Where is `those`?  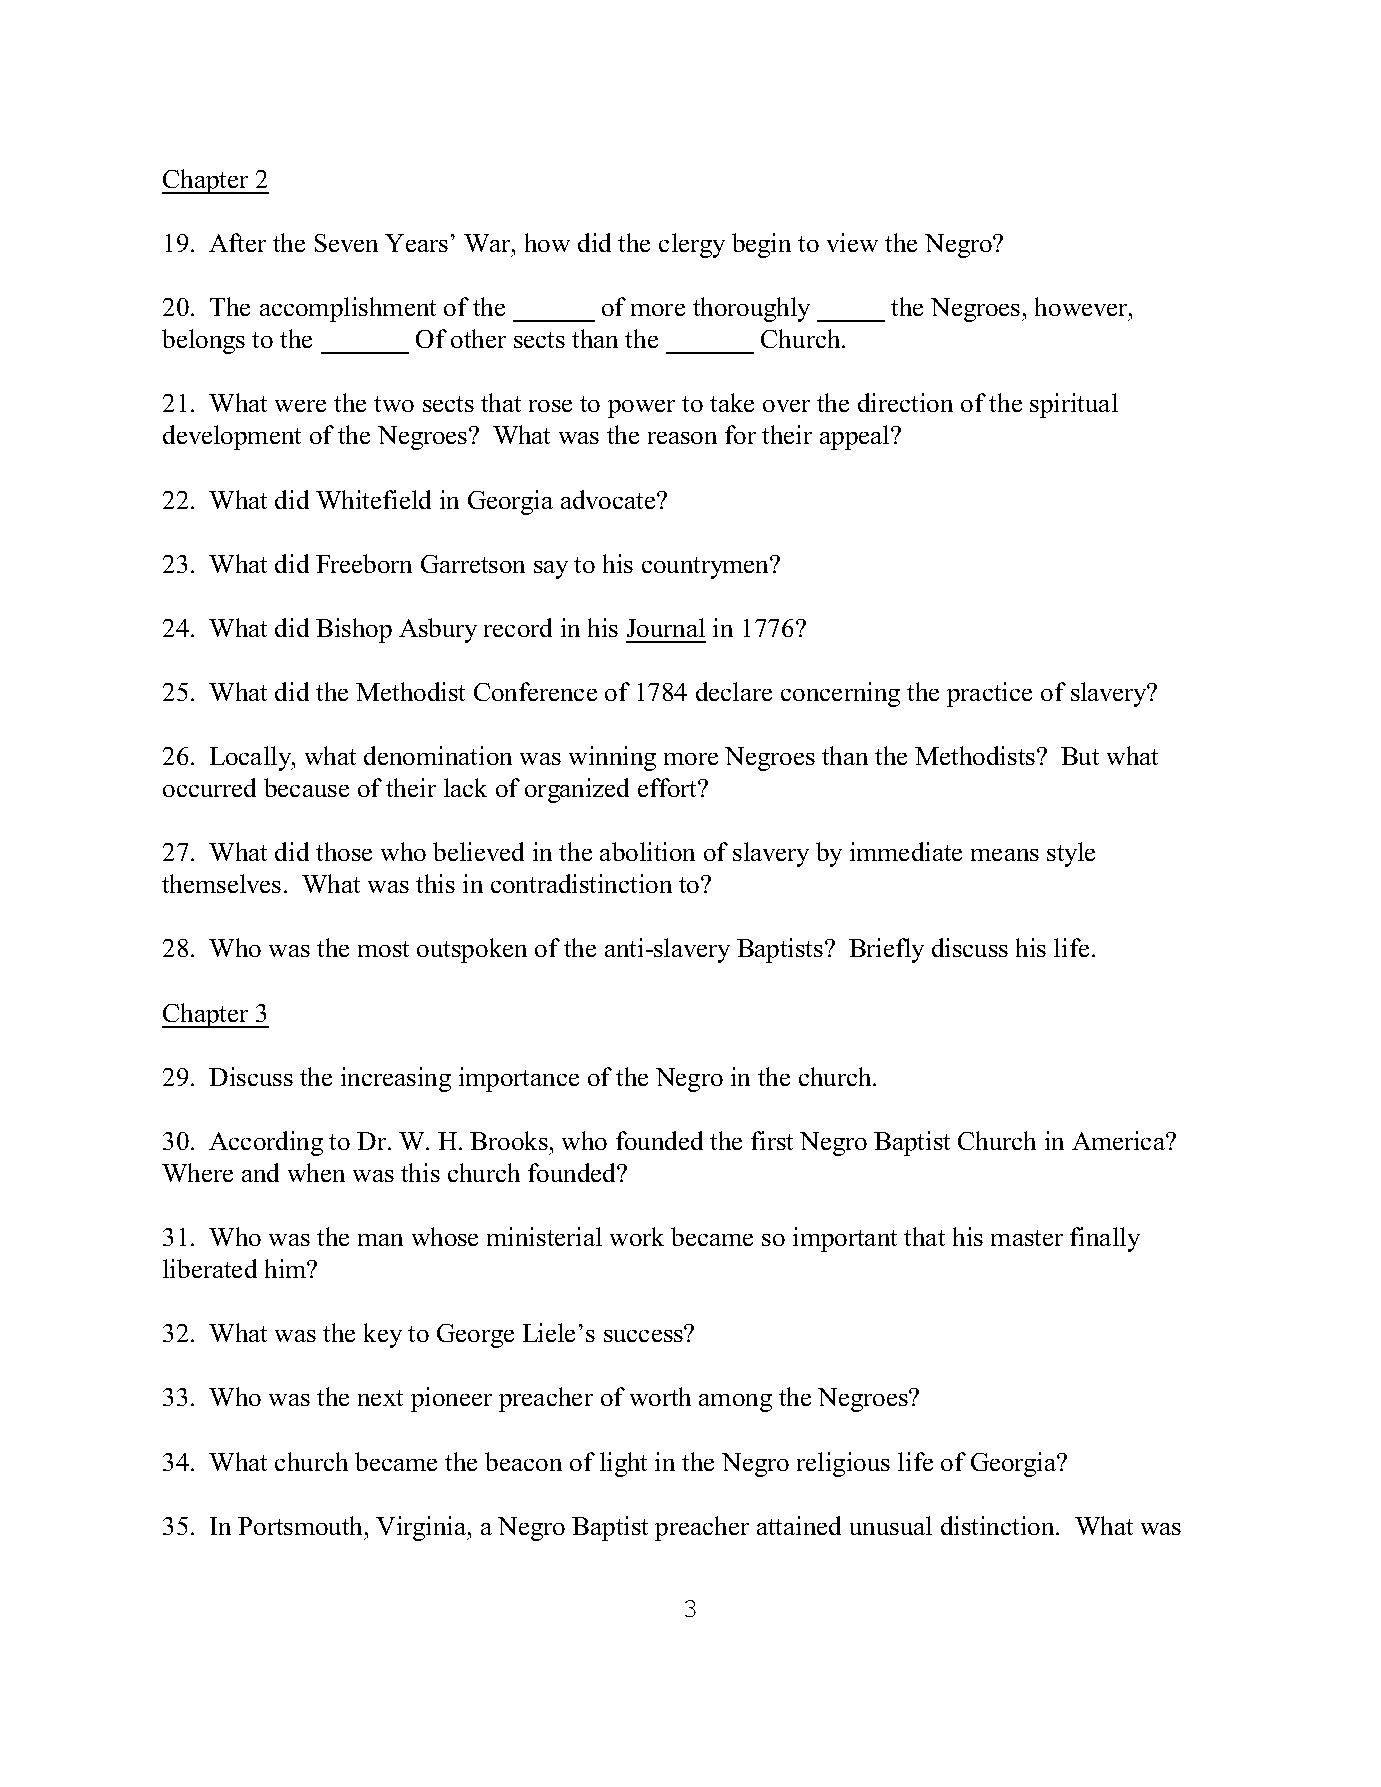
those is located at coordinates (344, 851).
